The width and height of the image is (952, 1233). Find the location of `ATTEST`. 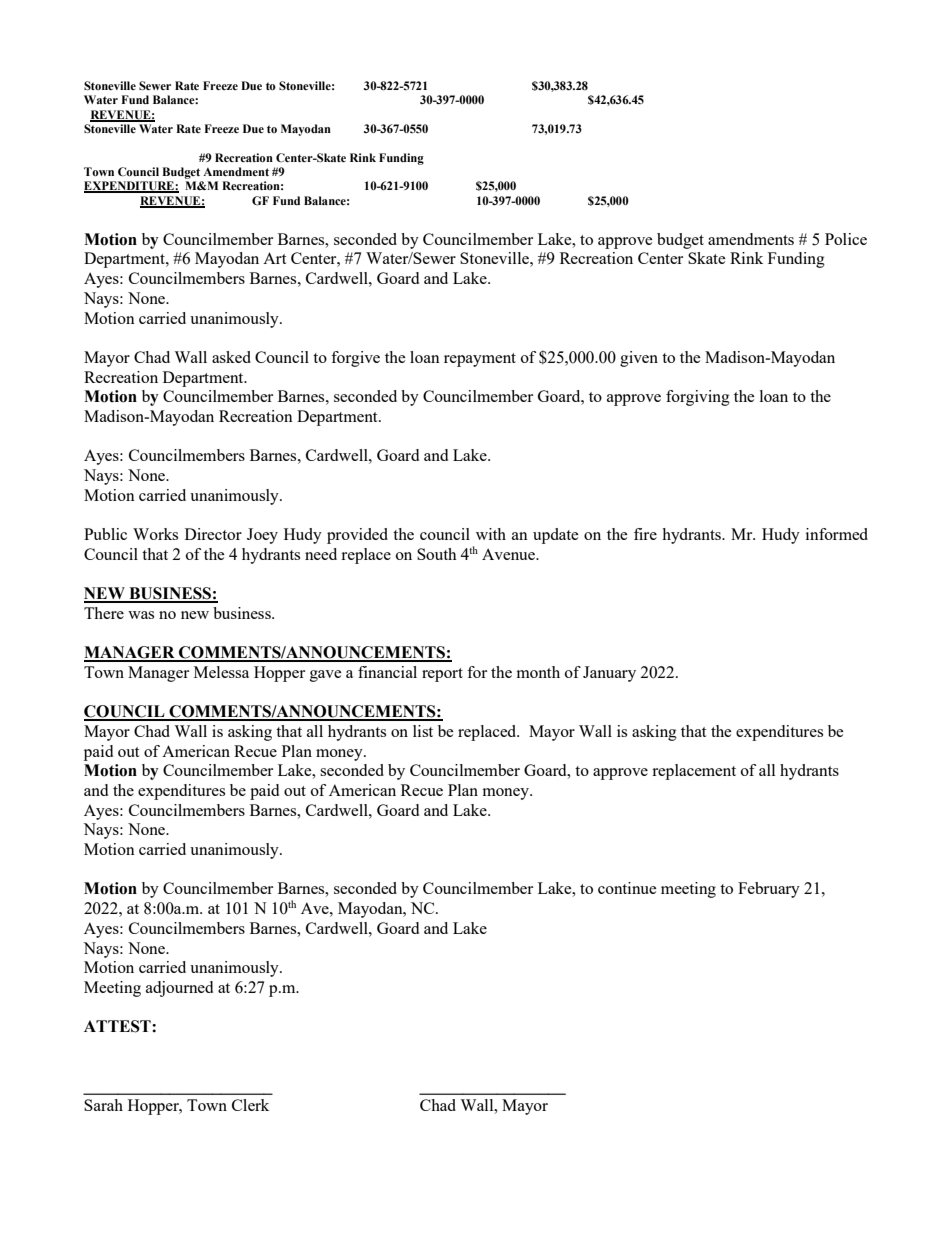

ATTEST is located at coordinates (118, 1026).
